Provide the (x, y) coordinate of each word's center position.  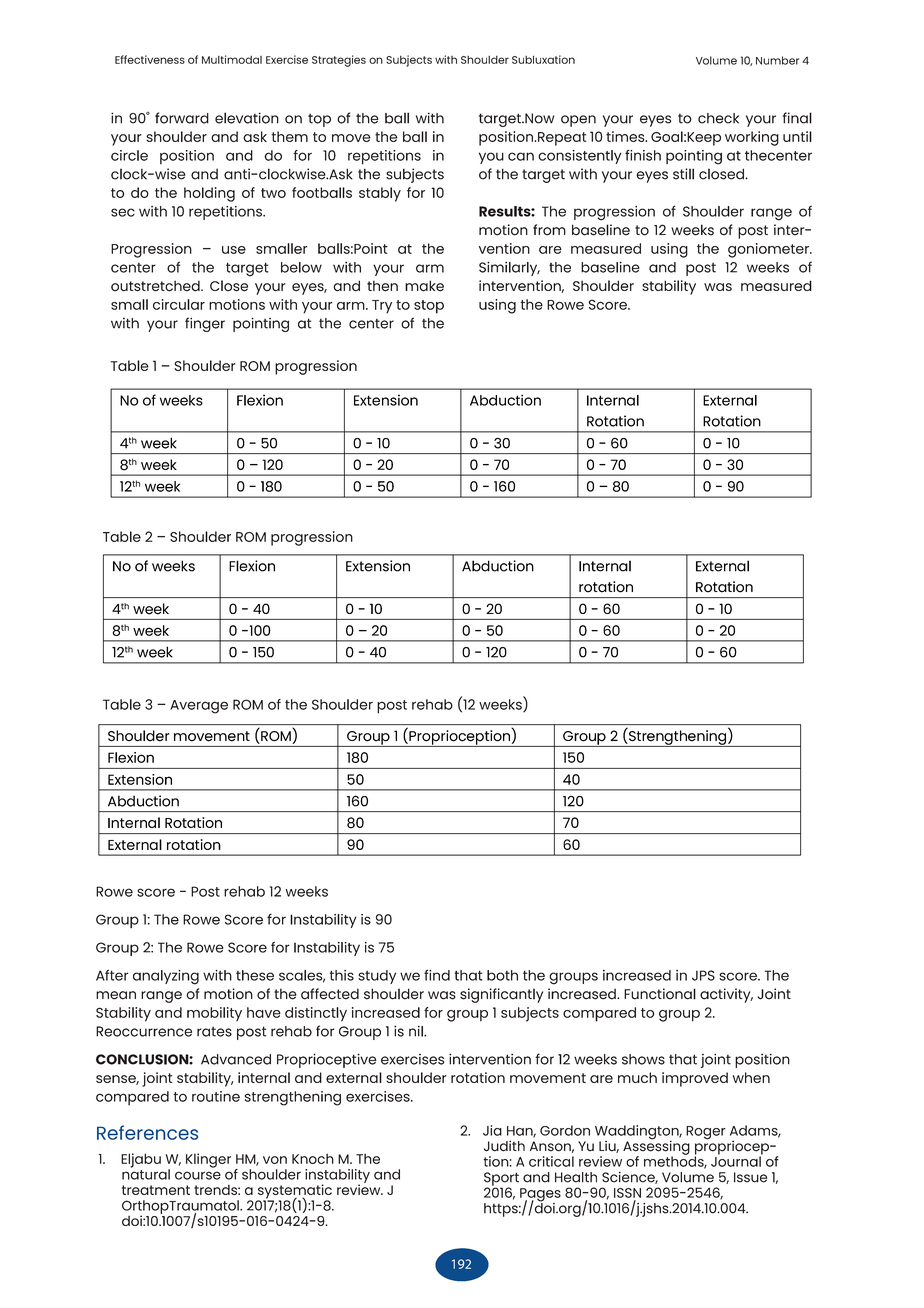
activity (726, 995)
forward (182, 118)
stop (429, 307)
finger (205, 324)
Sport (501, 1180)
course (198, 1175)
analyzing (166, 977)
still (683, 174)
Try (382, 306)
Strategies (339, 61)
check (718, 118)
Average (199, 707)
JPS (703, 975)
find (437, 975)
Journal (737, 1160)
